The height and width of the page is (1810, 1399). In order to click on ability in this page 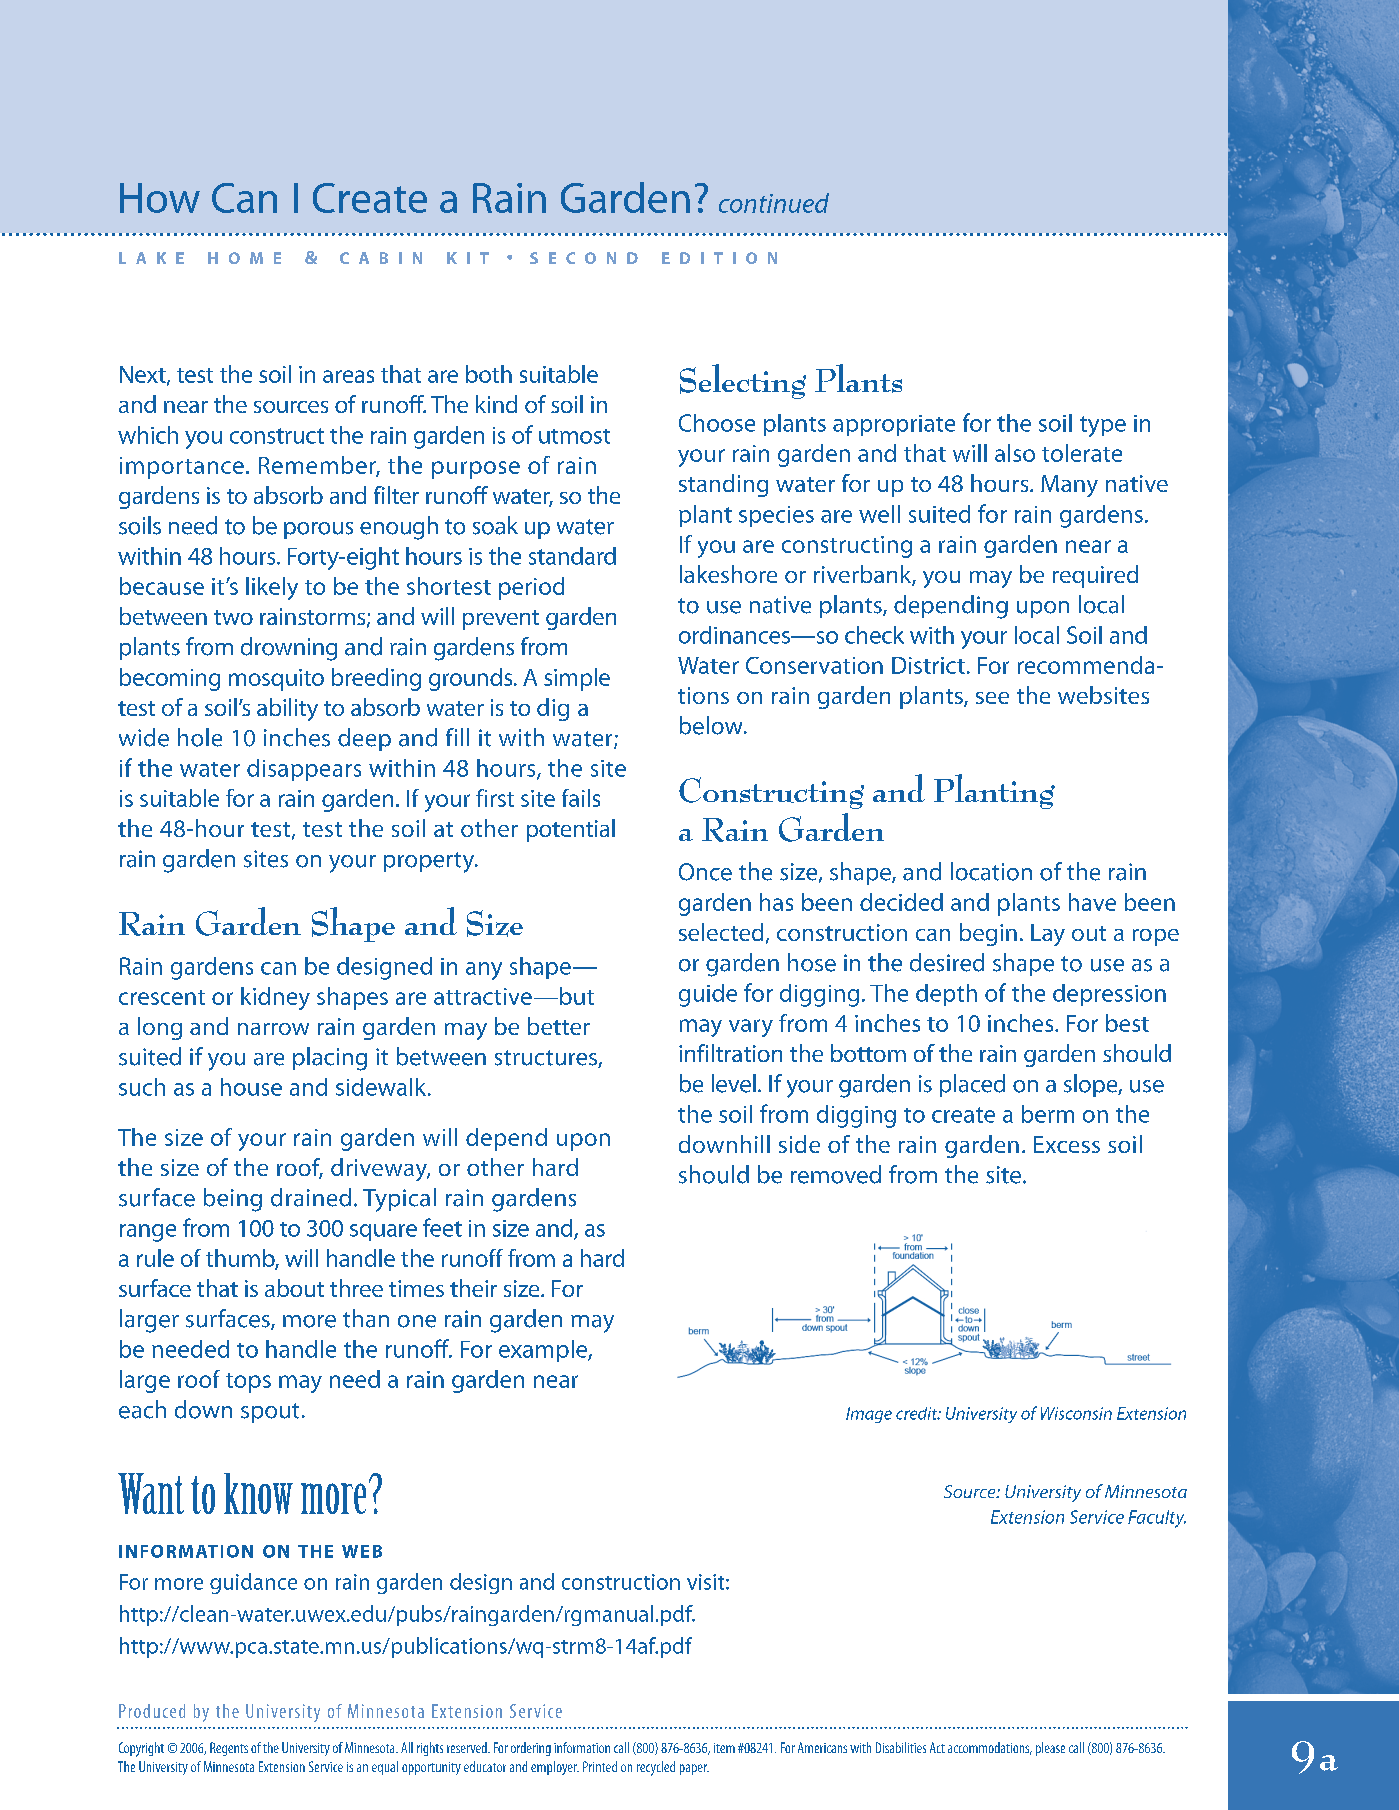, I will do `click(287, 709)`.
